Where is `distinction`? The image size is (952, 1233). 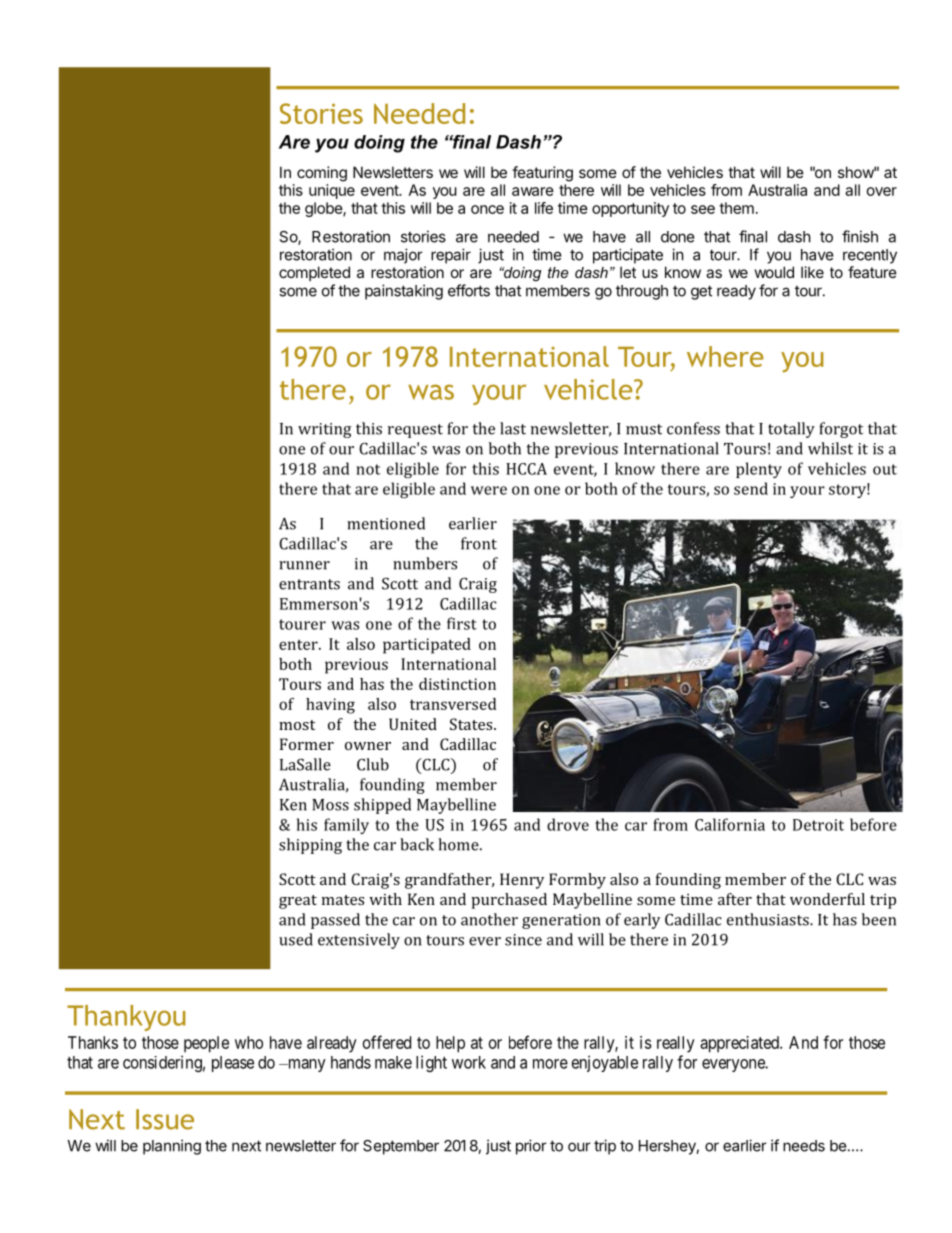 distinction is located at coordinates (457, 684).
